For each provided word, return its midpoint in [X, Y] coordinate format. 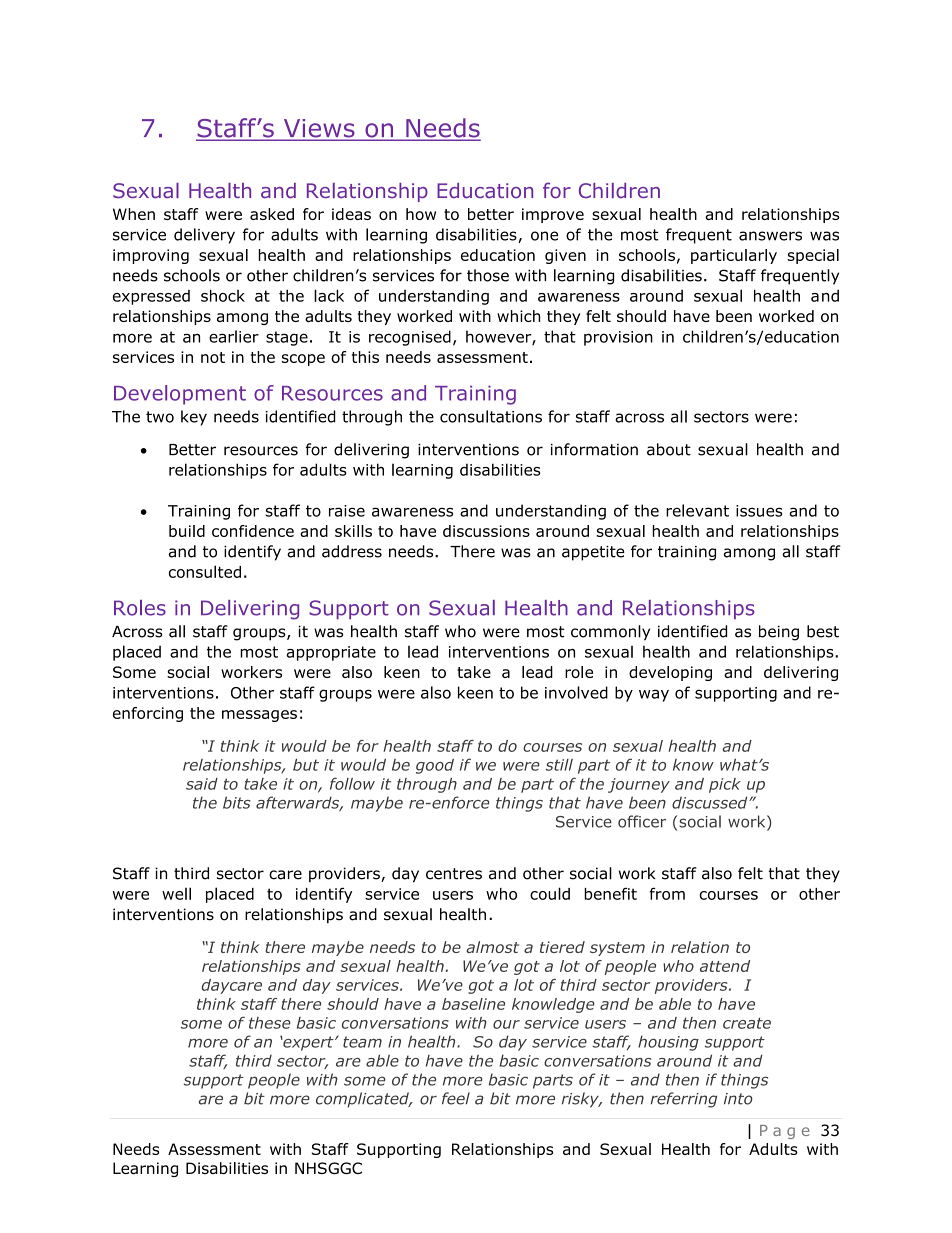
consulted [205, 571]
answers [770, 236]
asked [272, 214]
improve [553, 215]
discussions [486, 531]
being [779, 633]
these [270, 1023]
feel [456, 1098]
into [738, 1099]
